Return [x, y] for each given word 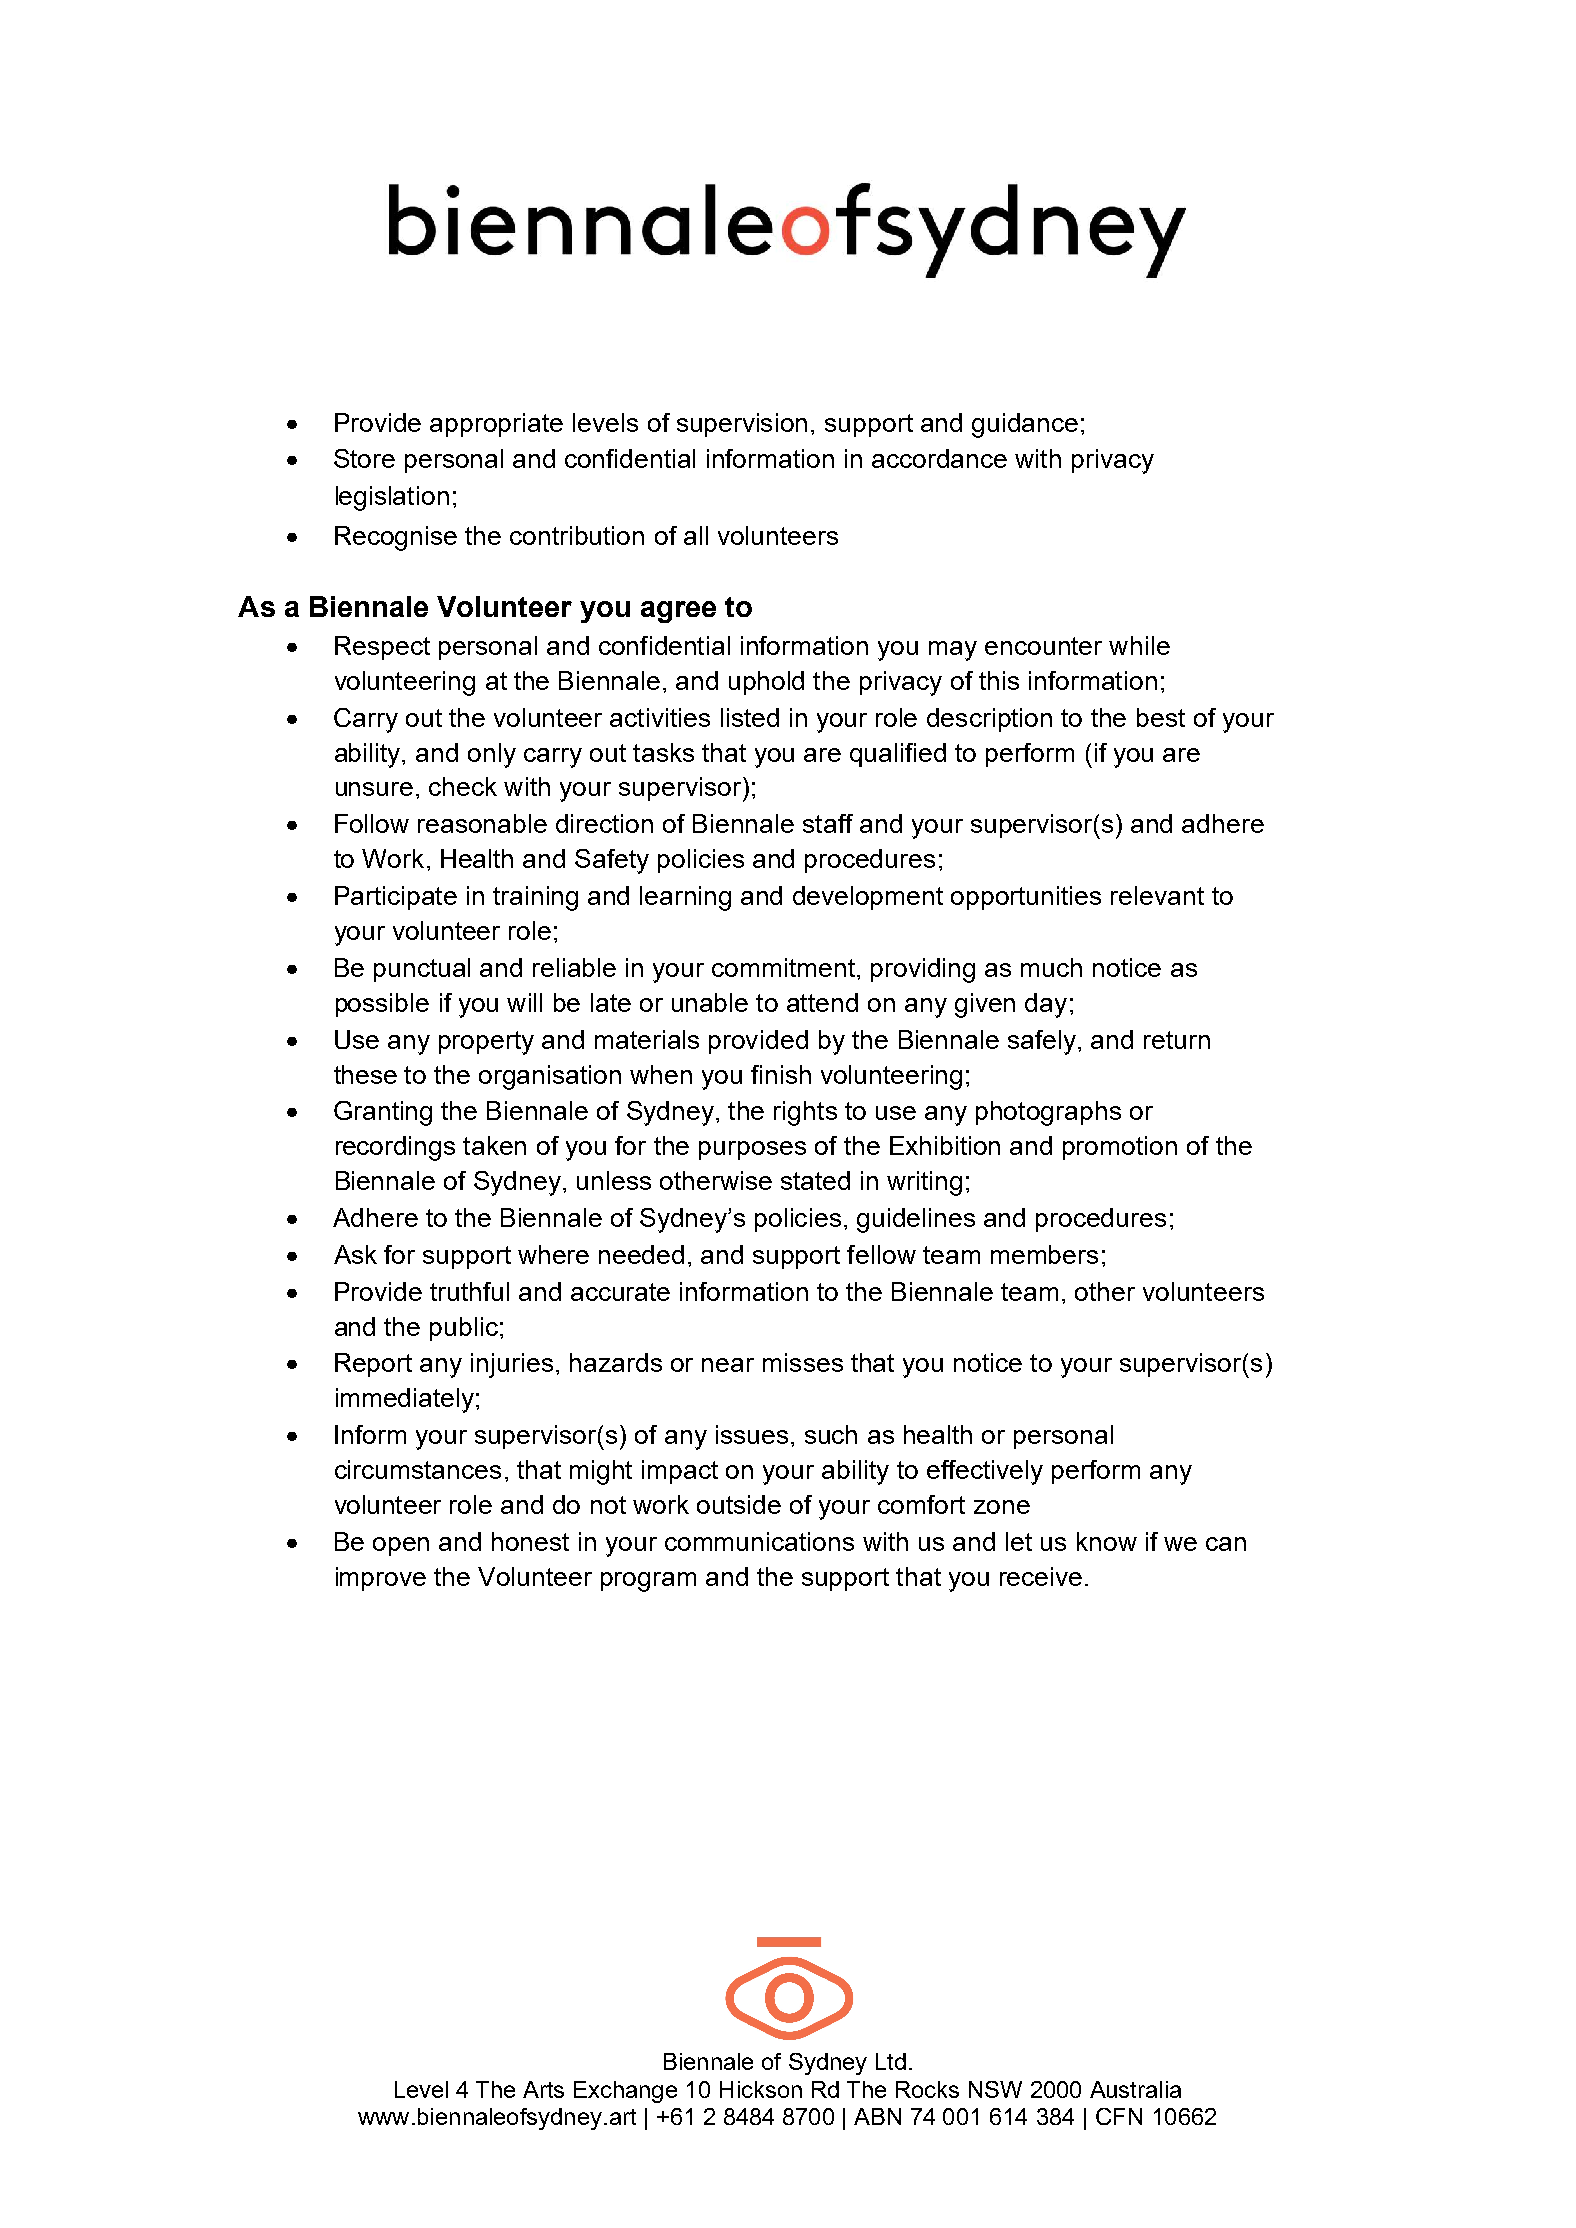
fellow [881, 1254]
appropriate [496, 425]
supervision [742, 425]
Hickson [761, 2089]
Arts [543, 2089]
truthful [469, 1291]
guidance [1025, 425]
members [1044, 1254]
